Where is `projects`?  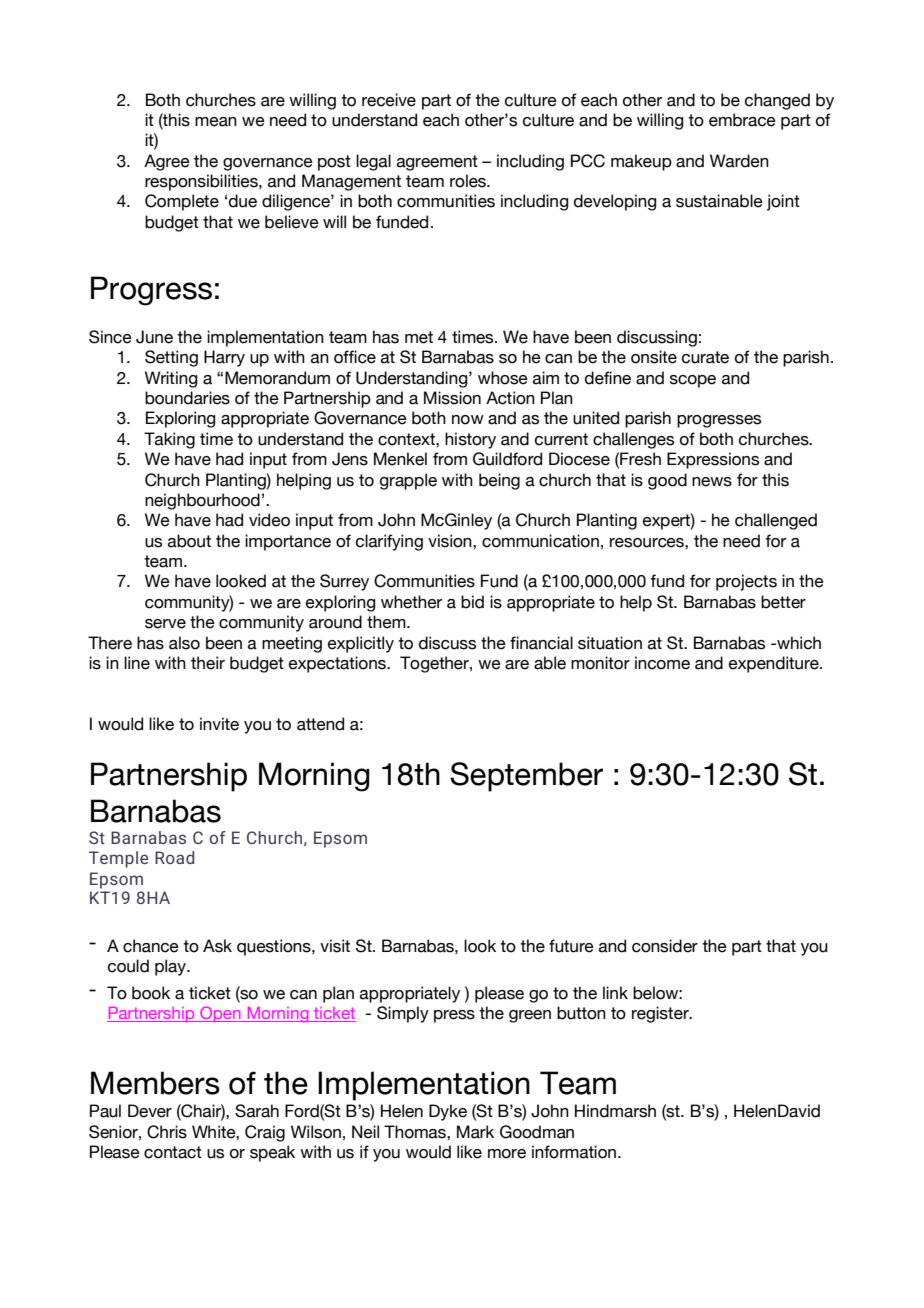 projects is located at coordinates (746, 582).
